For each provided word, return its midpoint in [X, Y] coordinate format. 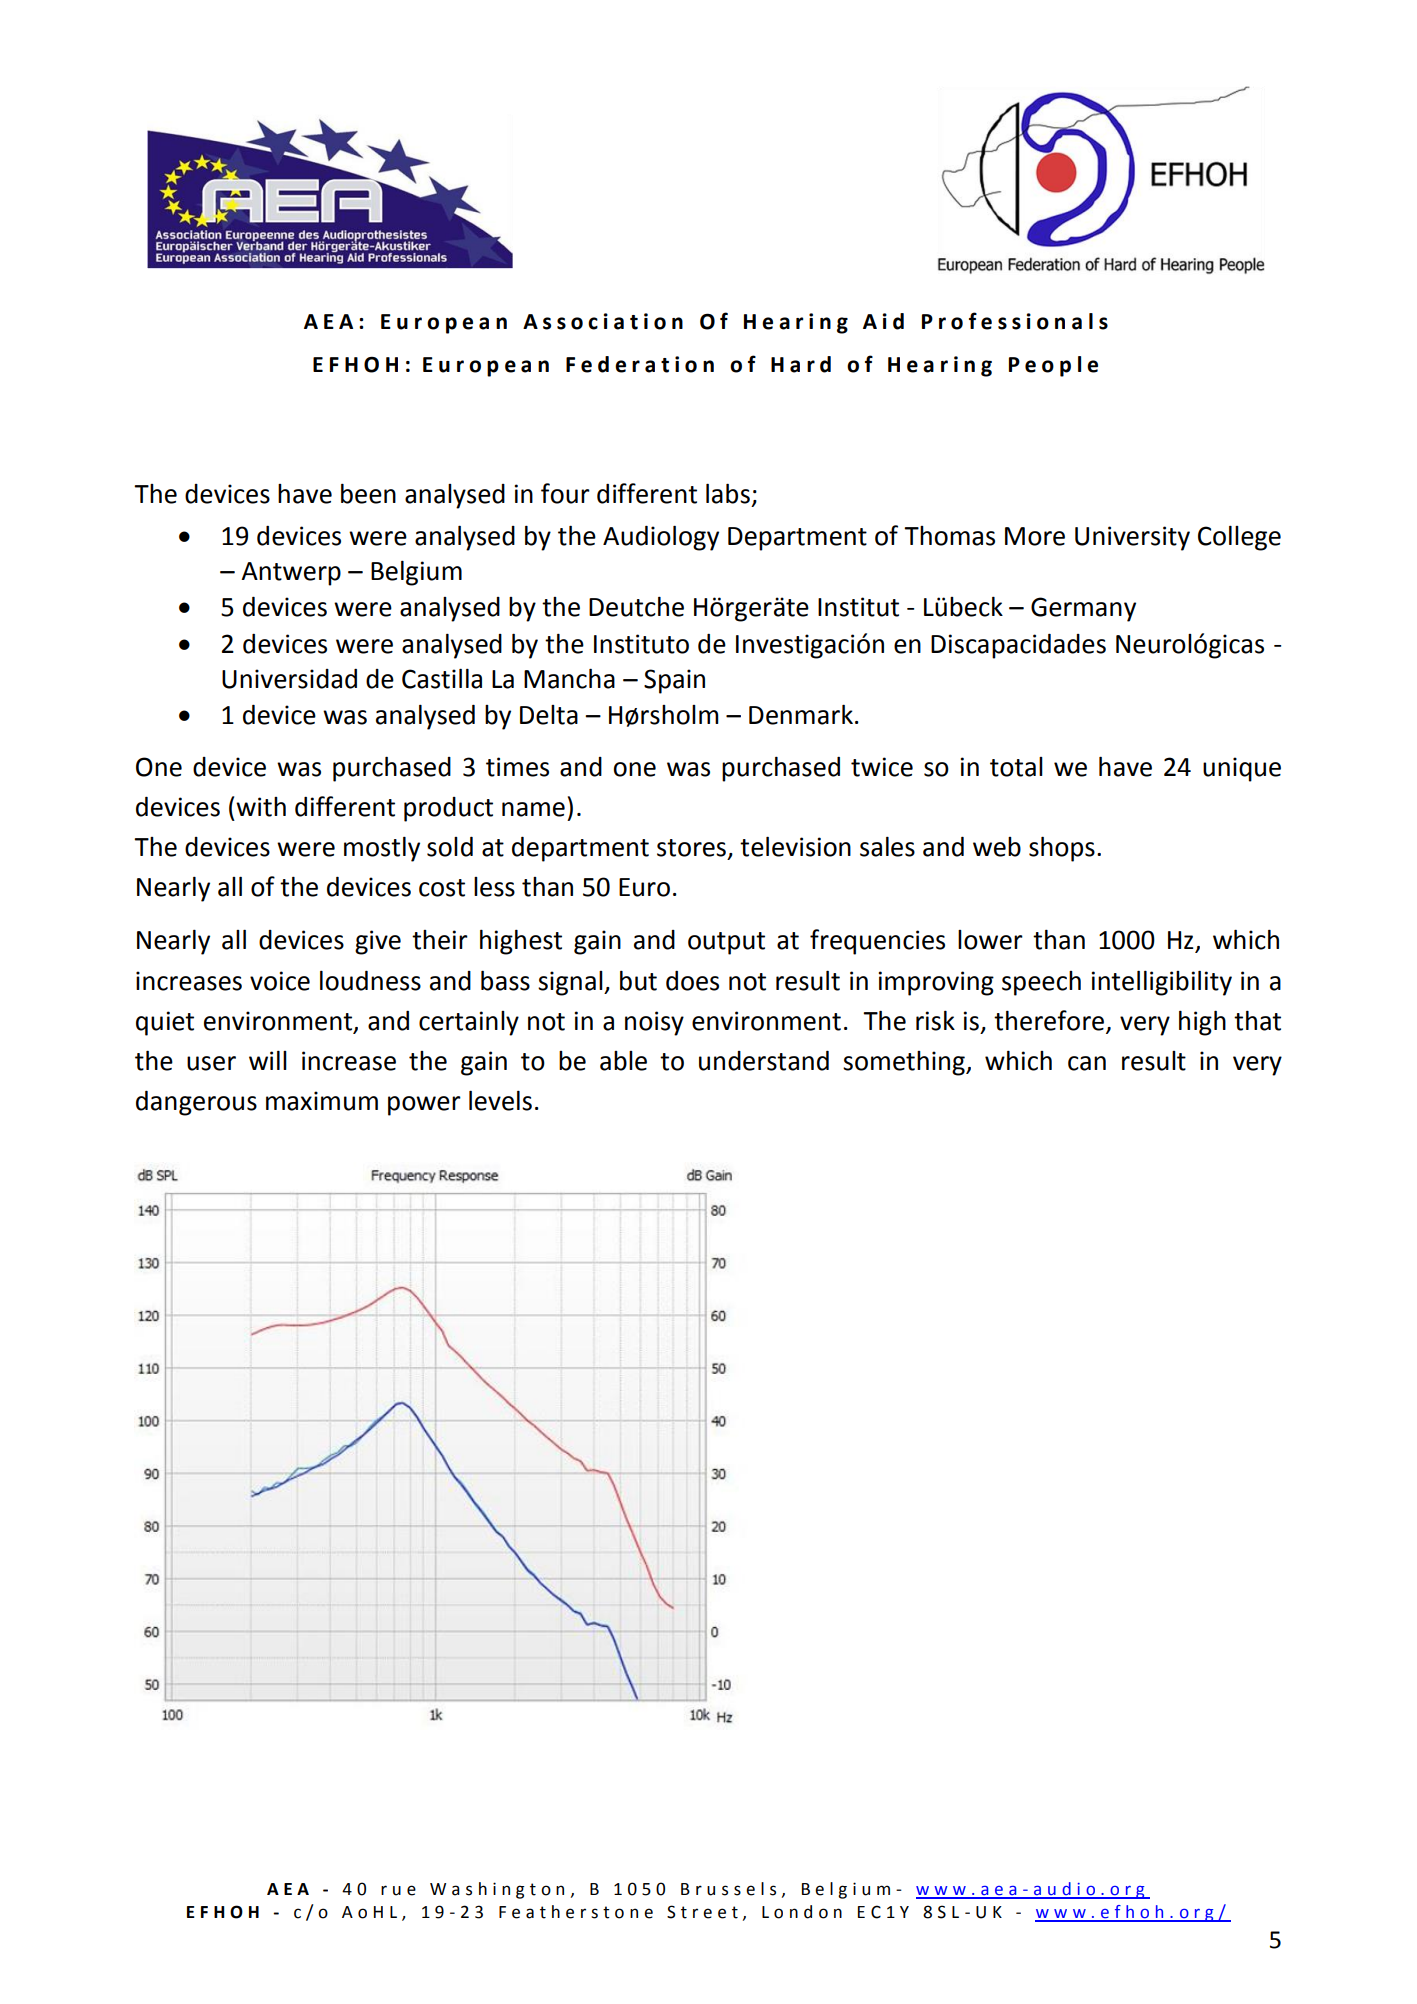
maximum [322, 1101]
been [368, 494]
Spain [674, 681]
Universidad [289, 679]
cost [442, 888]
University [1132, 538]
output [726, 943]
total [1016, 767]
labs [728, 493]
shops [1062, 849]
